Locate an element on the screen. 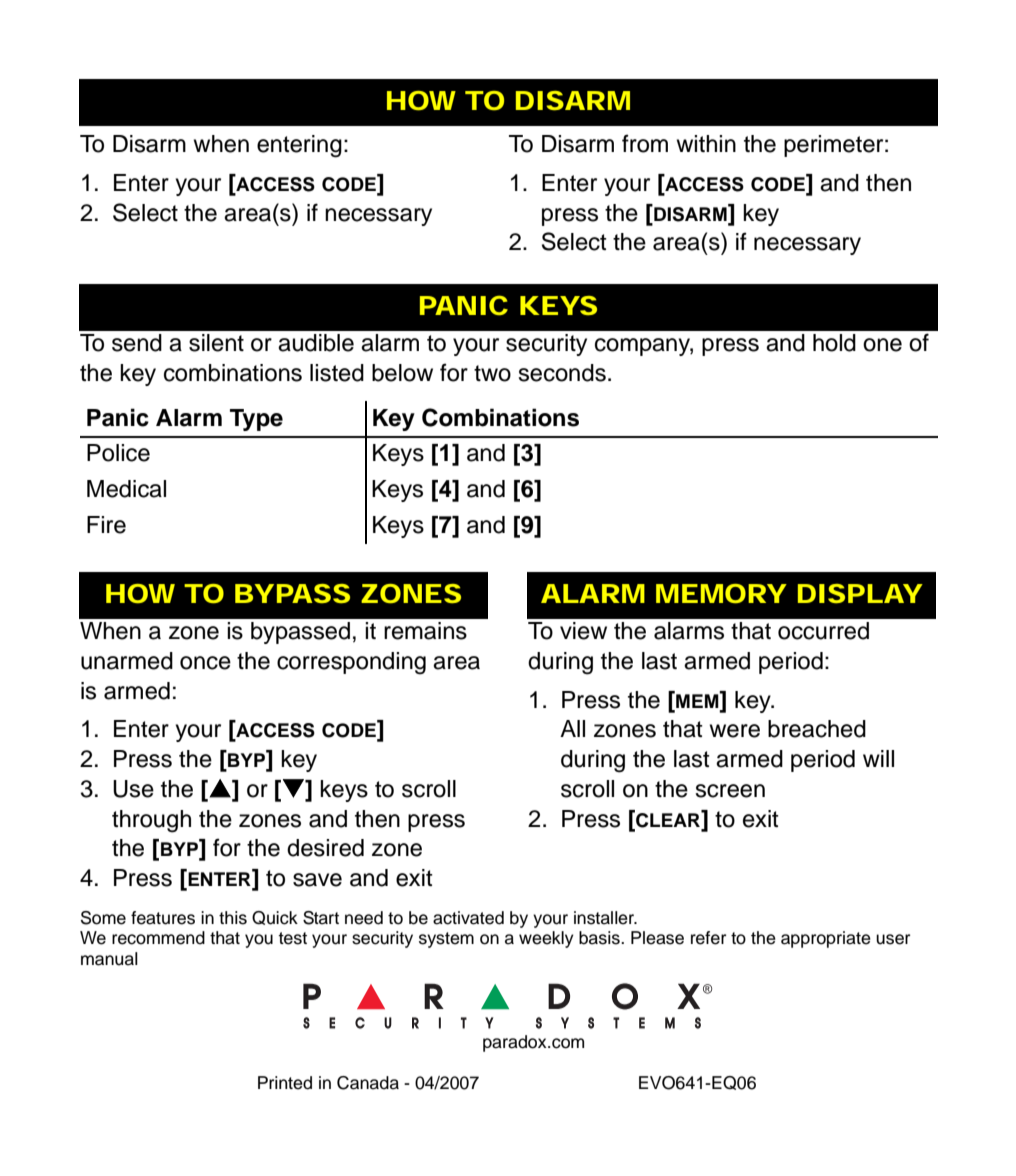 This screenshot has height=1176, width=1016. within is located at coordinates (706, 143).
